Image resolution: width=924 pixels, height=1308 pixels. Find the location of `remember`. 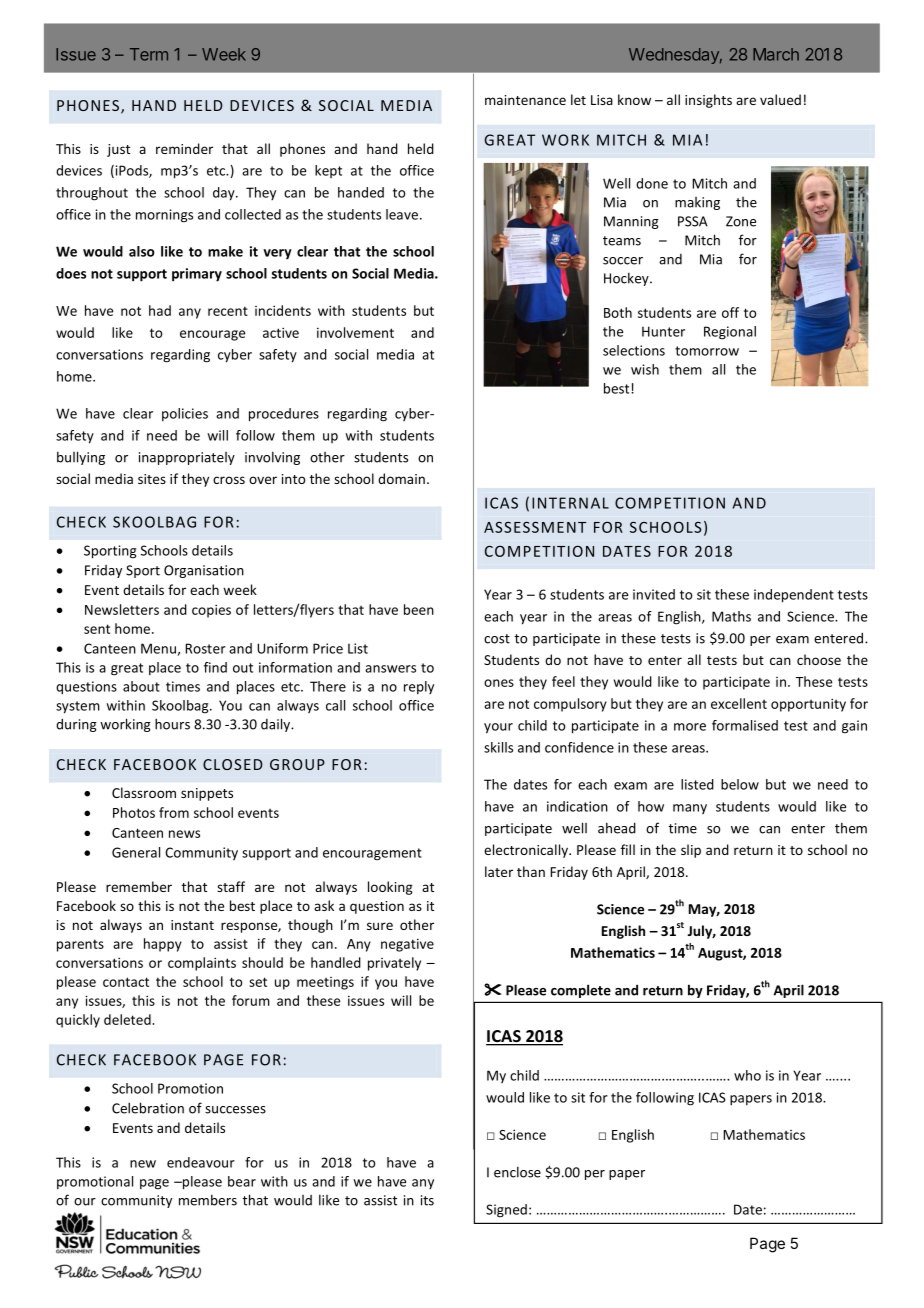

remember is located at coordinates (139, 886).
